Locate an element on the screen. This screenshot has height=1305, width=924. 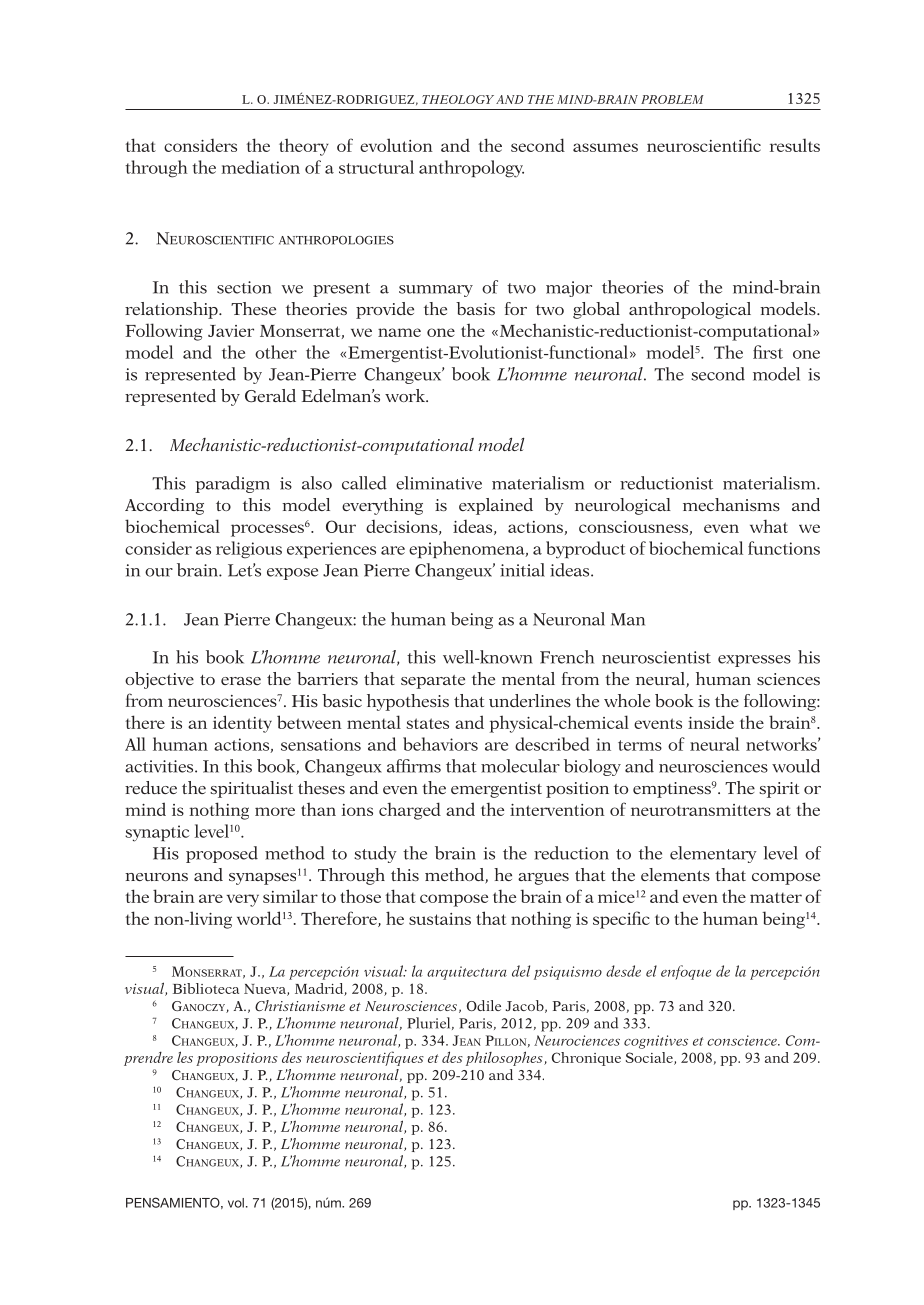
Javier is located at coordinates (231, 331).
